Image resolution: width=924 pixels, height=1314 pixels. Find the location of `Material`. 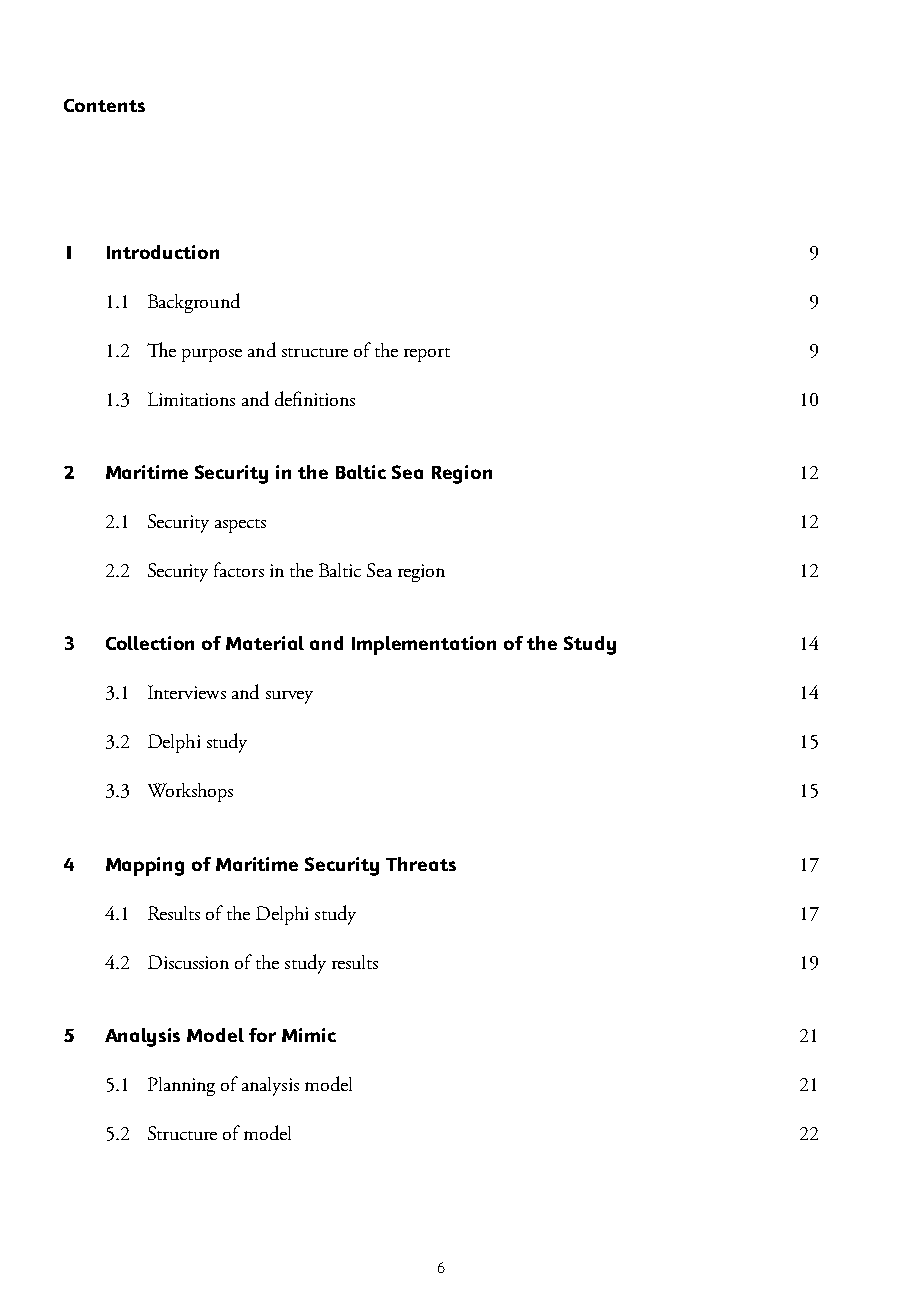

Material is located at coordinates (265, 643).
